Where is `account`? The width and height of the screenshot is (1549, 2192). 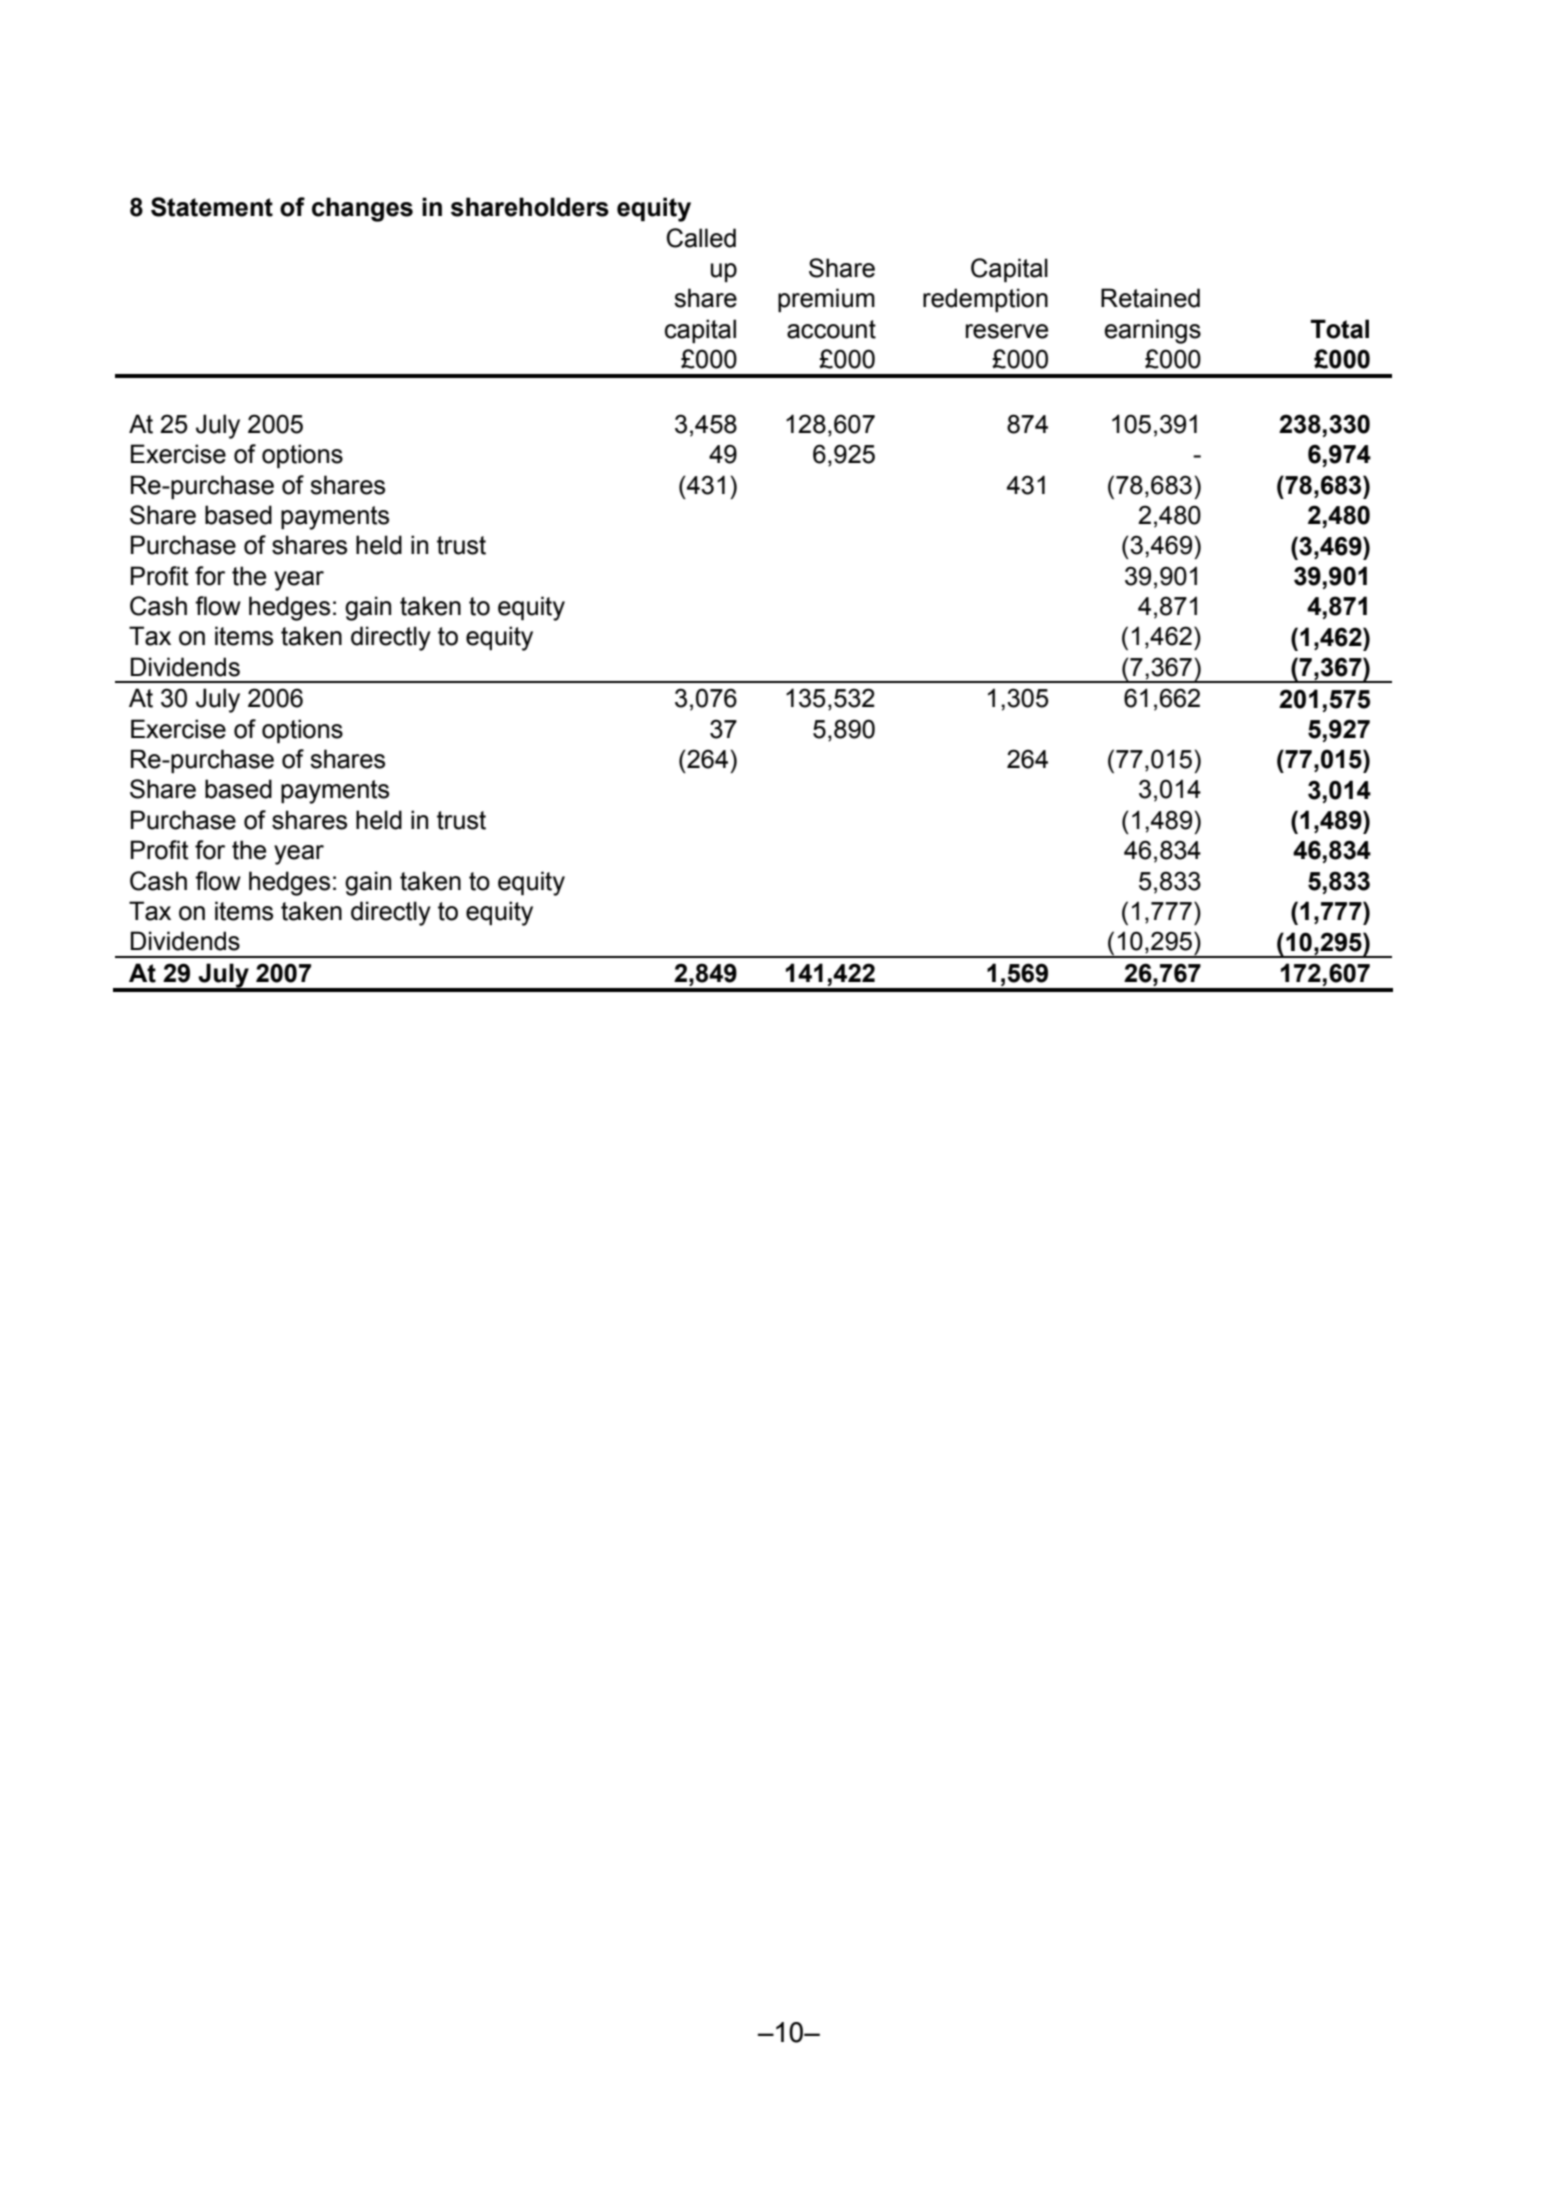
account is located at coordinates (831, 329).
